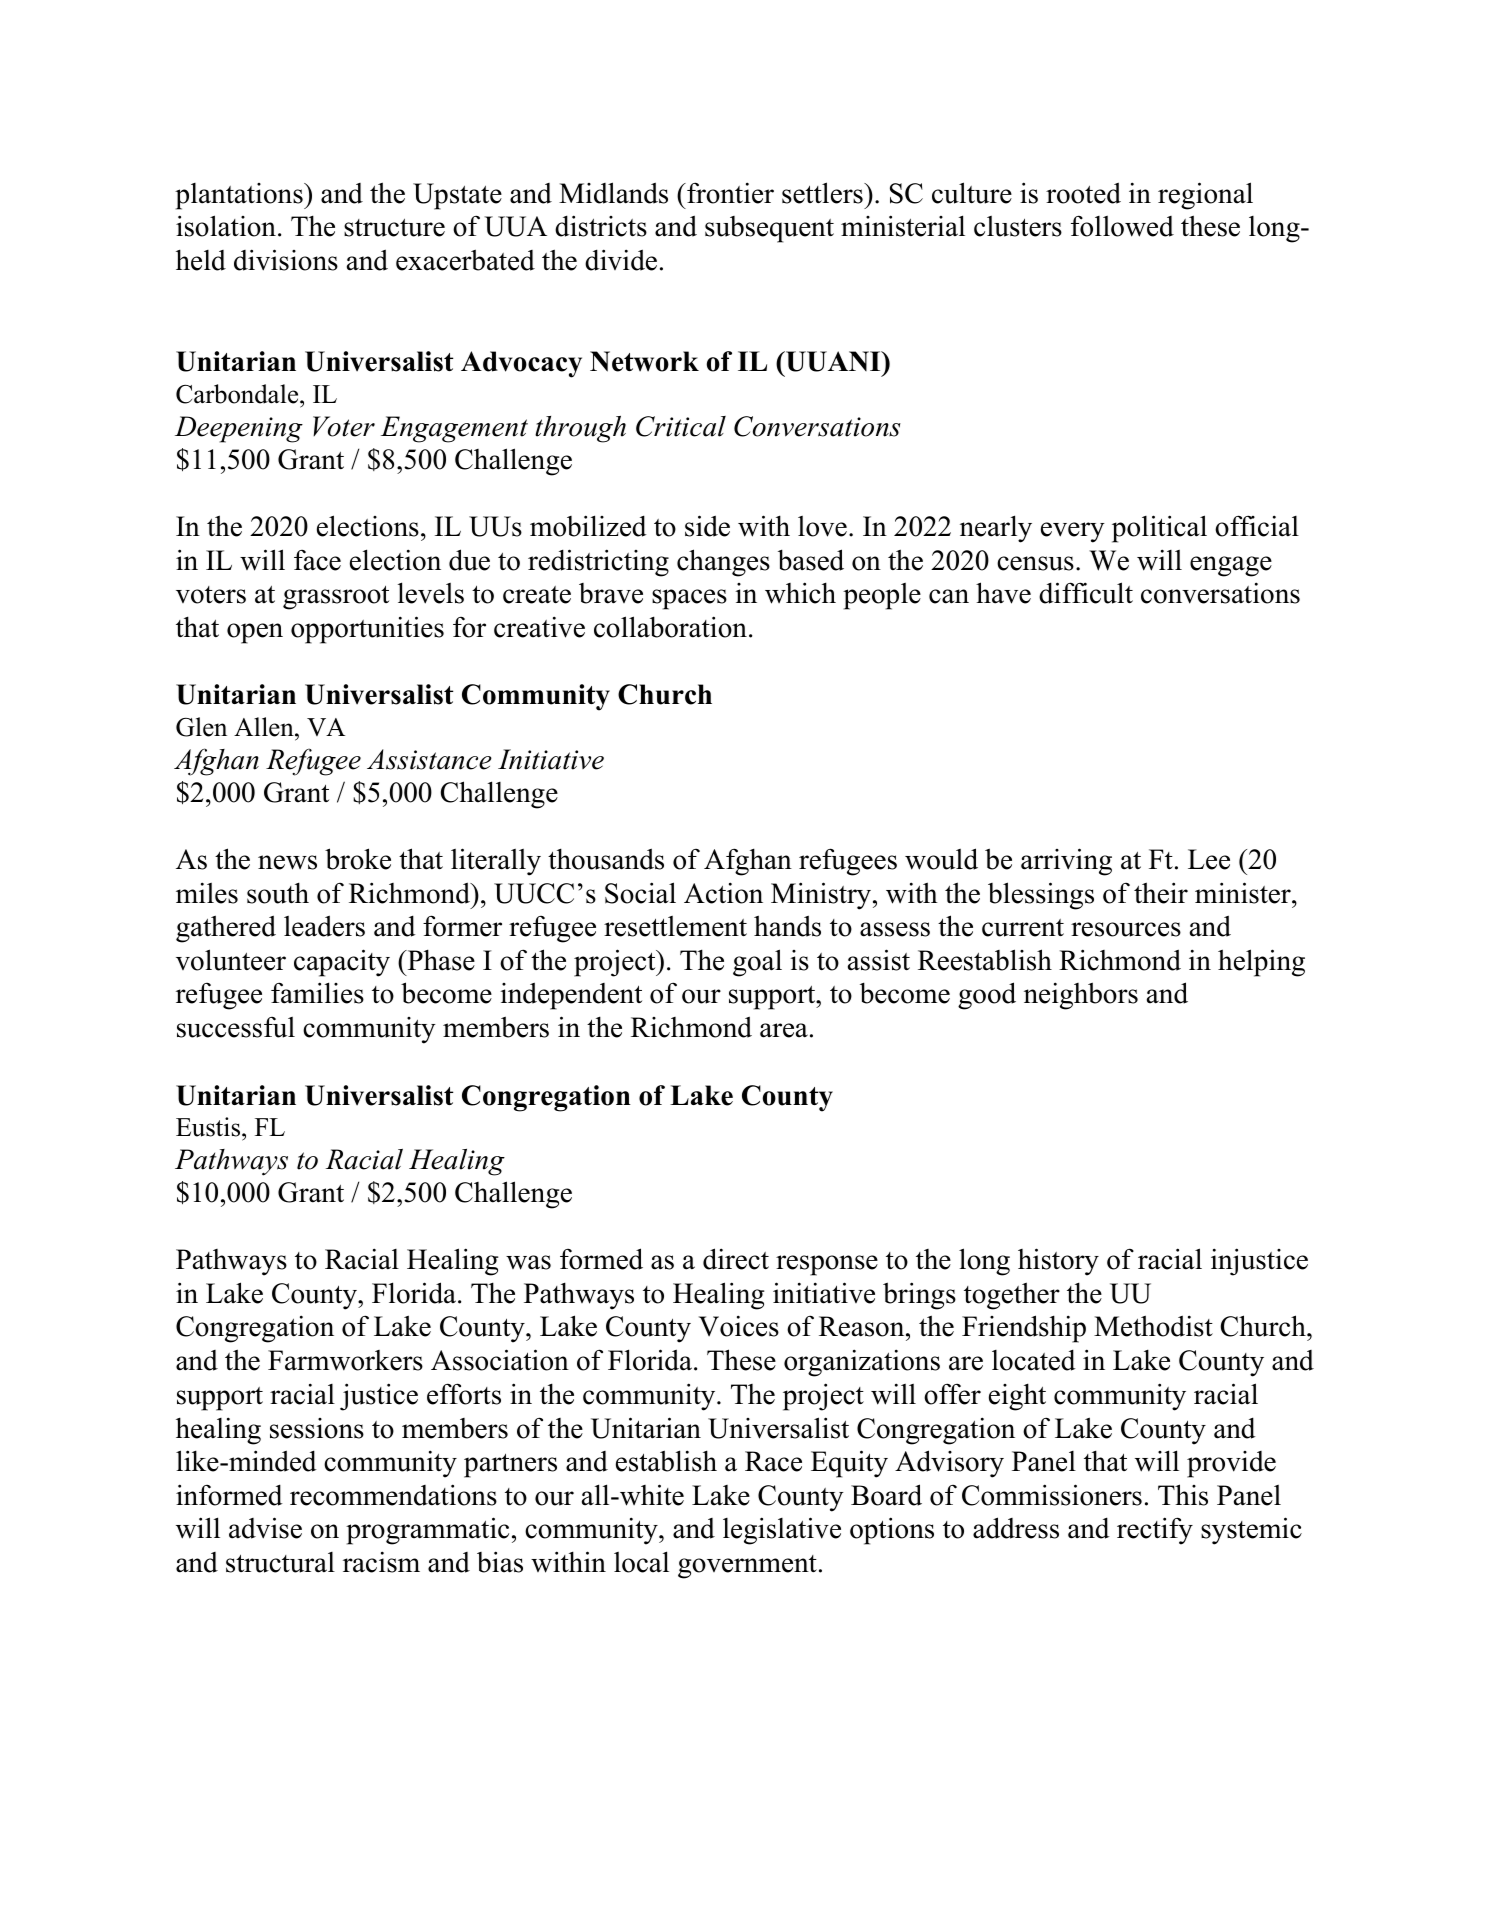 This screenshot has height=1928, width=1489. I want to click on followed, so click(1122, 226).
